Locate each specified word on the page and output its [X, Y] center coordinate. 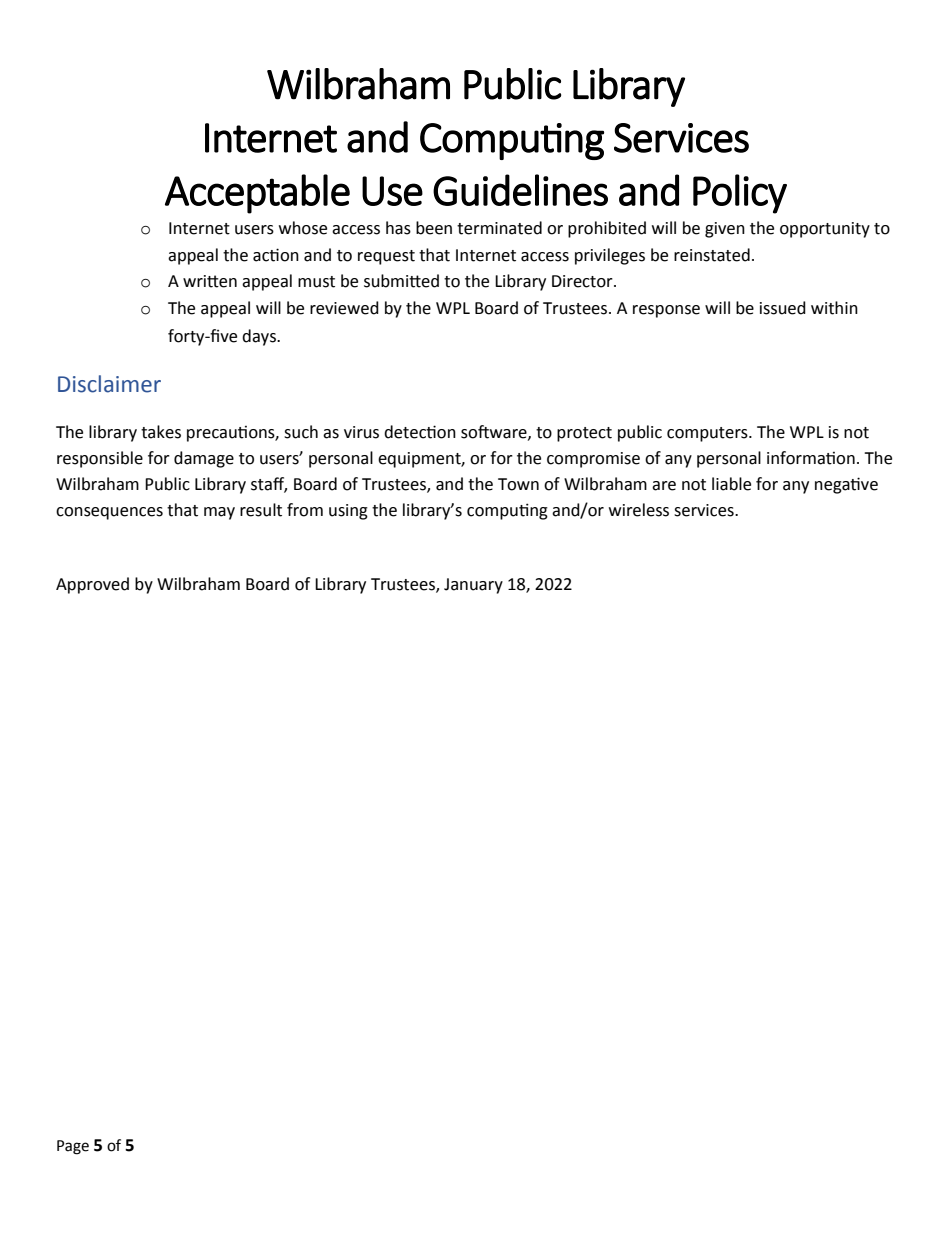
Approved [92, 585]
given [725, 230]
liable [731, 484]
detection [420, 432]
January [473, 586]
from [305, 510]
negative [846, 485]
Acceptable [257, 194]
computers [708, 434]
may [219, 513]
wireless [639, 510]
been [434, 228]
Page [73, 1147]
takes [161, 432]
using [348, 512]
